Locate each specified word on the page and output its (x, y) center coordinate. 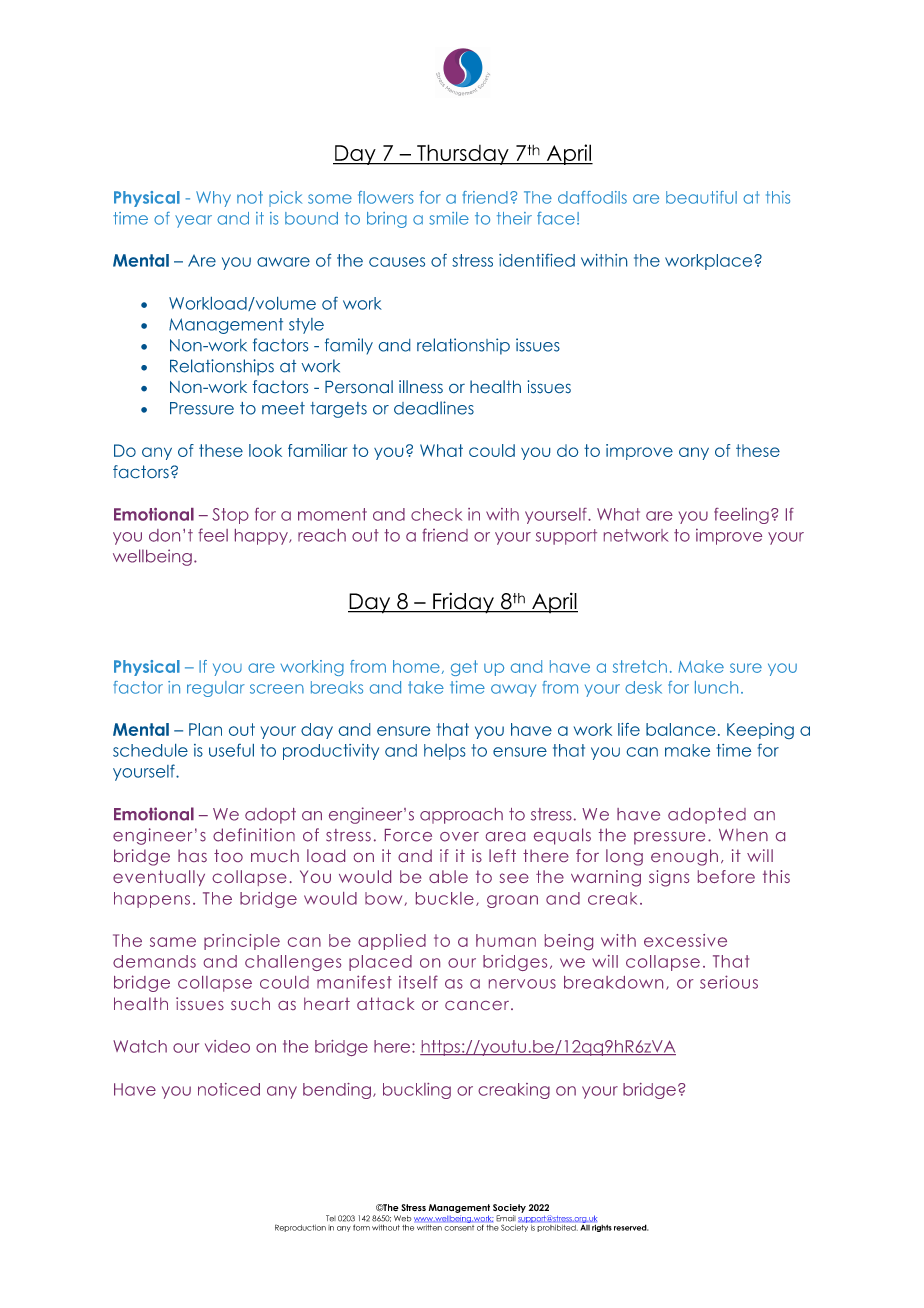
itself (418, 982)
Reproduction (300, 1228)
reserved (631, 1227)
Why (213, 199)
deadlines (434, 408)
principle (242, 942)
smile (449, 218)
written (429, 1228)
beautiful (701, 197)
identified (537, 260)
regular (216, 689)
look (265, 450)
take (426, 687)
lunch (716, 687)
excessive (685, 940)
